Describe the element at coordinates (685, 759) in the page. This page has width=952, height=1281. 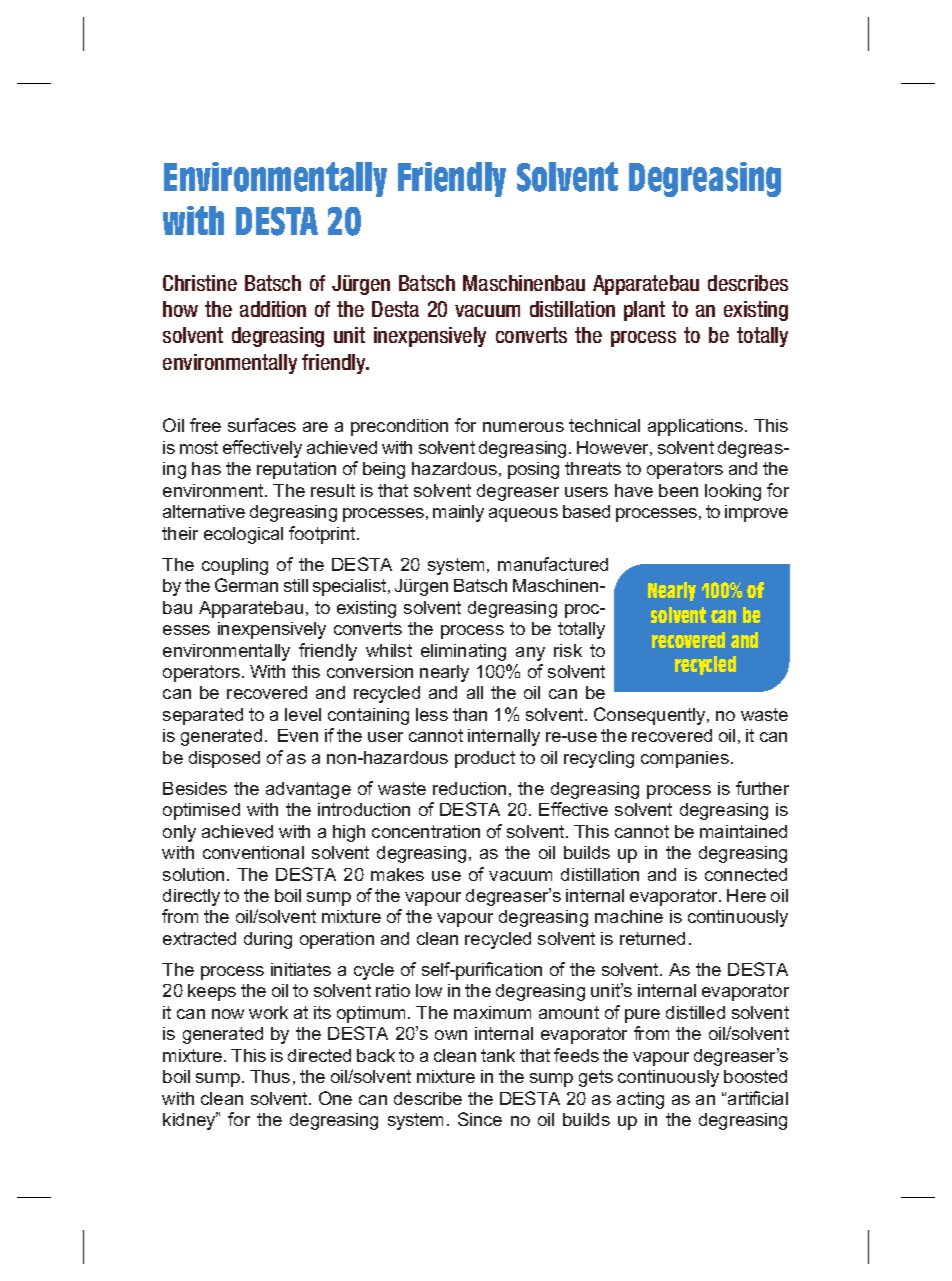
I see `companies` at that location.
